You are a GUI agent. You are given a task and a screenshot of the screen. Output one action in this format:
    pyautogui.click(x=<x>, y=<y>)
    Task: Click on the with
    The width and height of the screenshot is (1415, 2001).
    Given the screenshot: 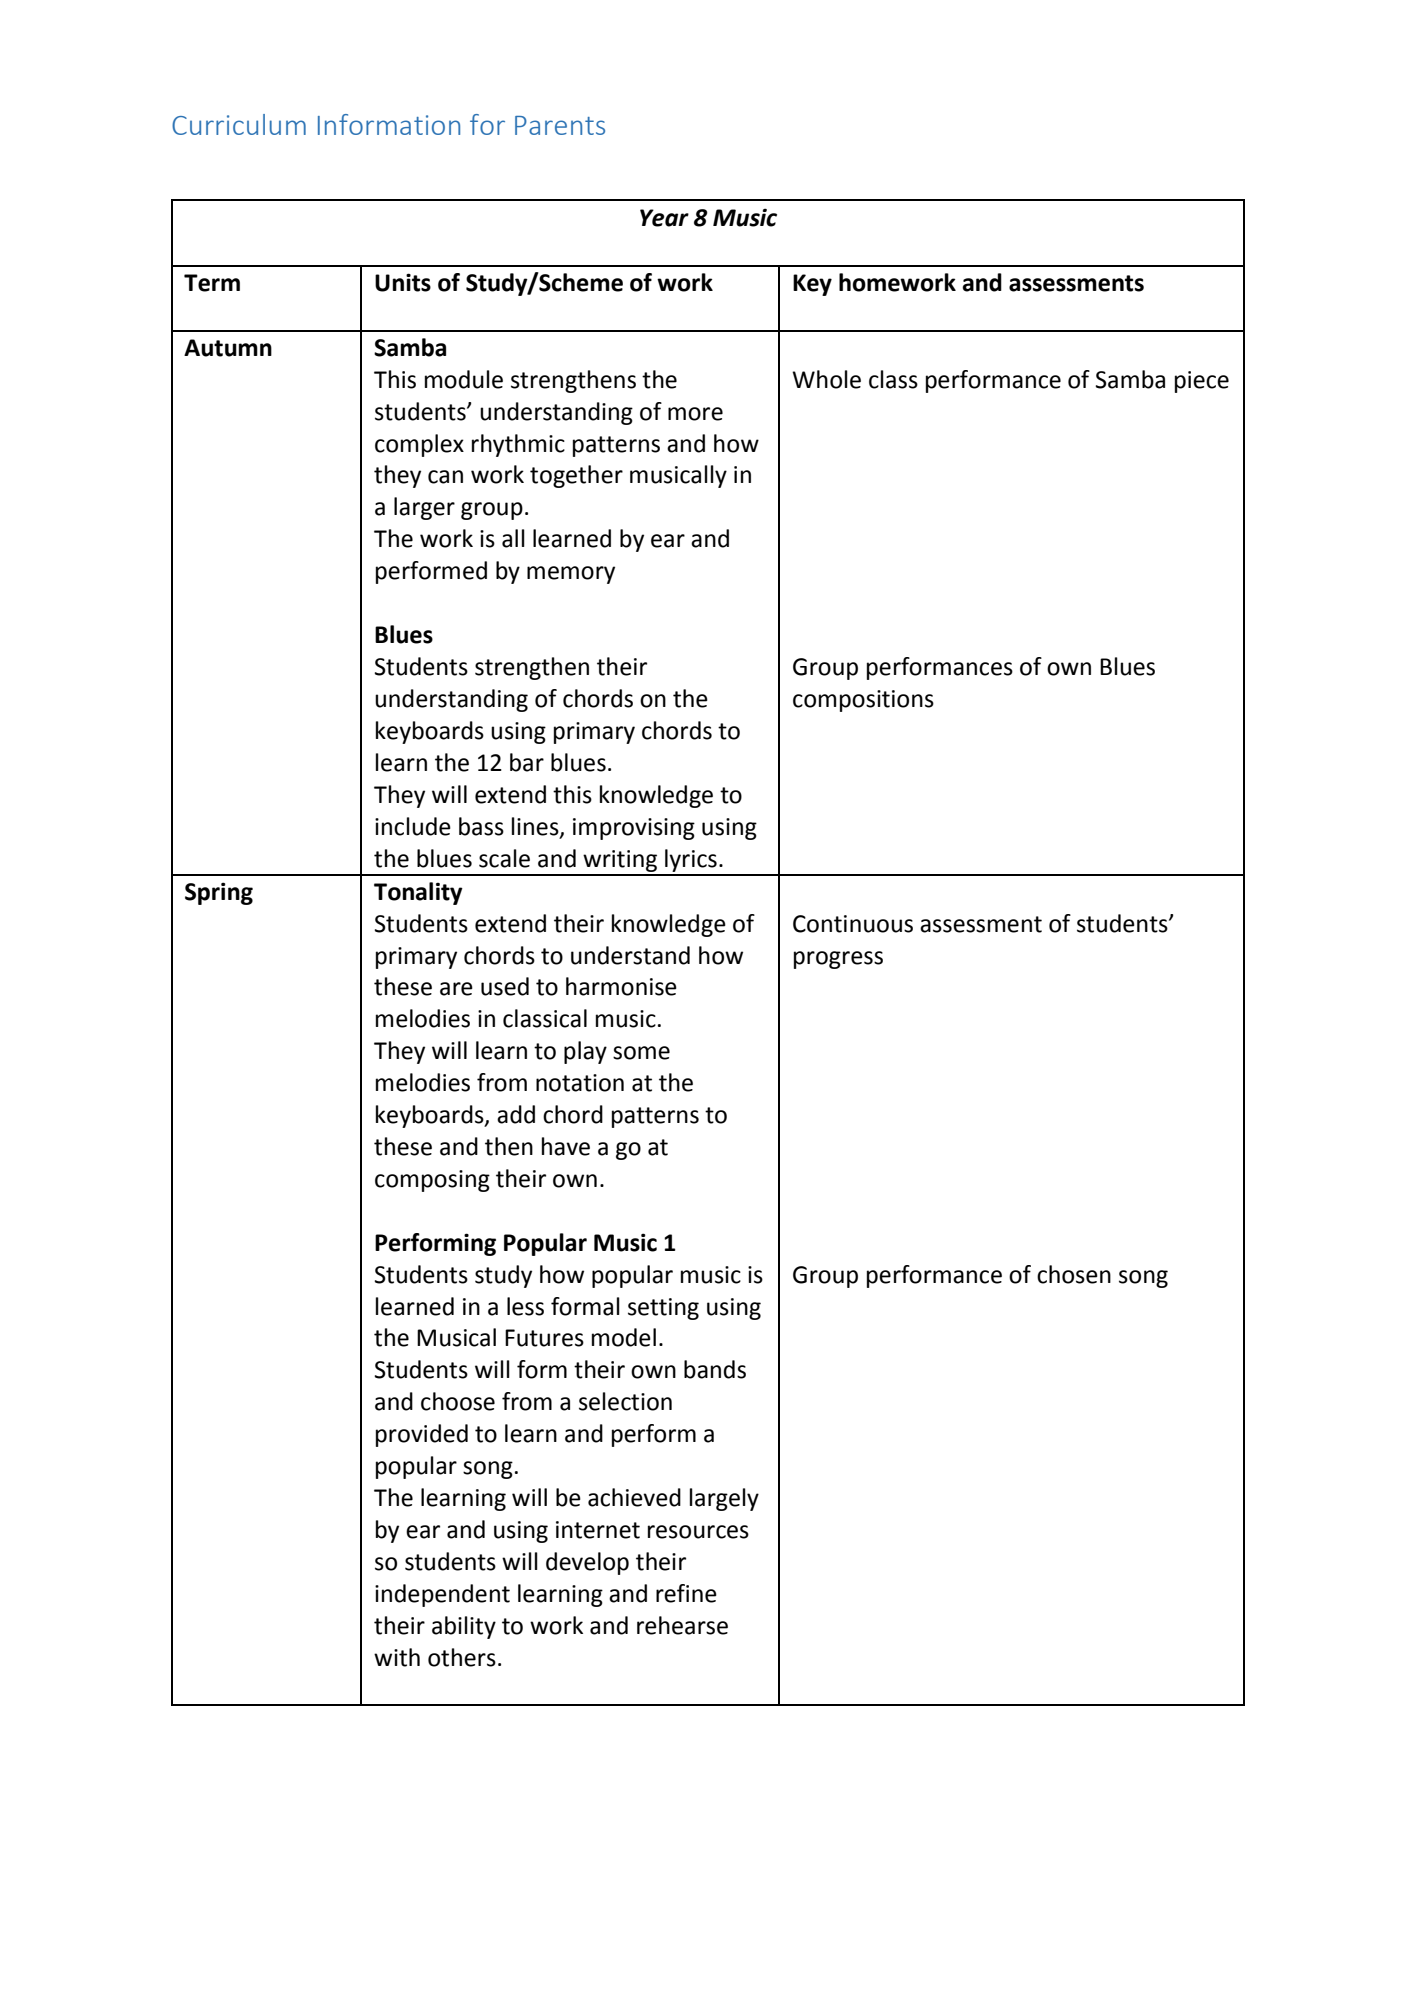 What is the action you would take?
    pyautogui.click(x=397, y=1657)
